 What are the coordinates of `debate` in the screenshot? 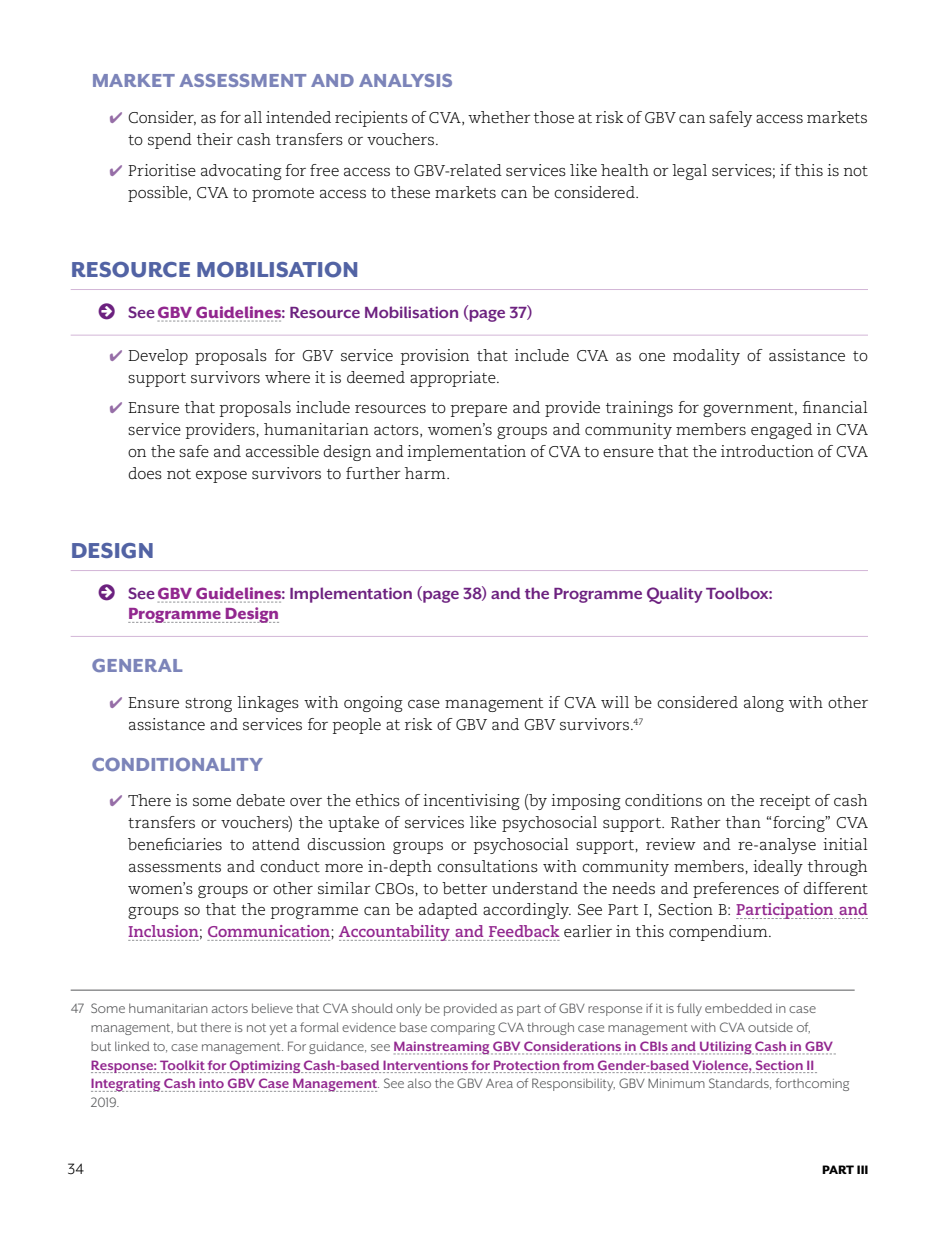 It's located at (260, 800).
